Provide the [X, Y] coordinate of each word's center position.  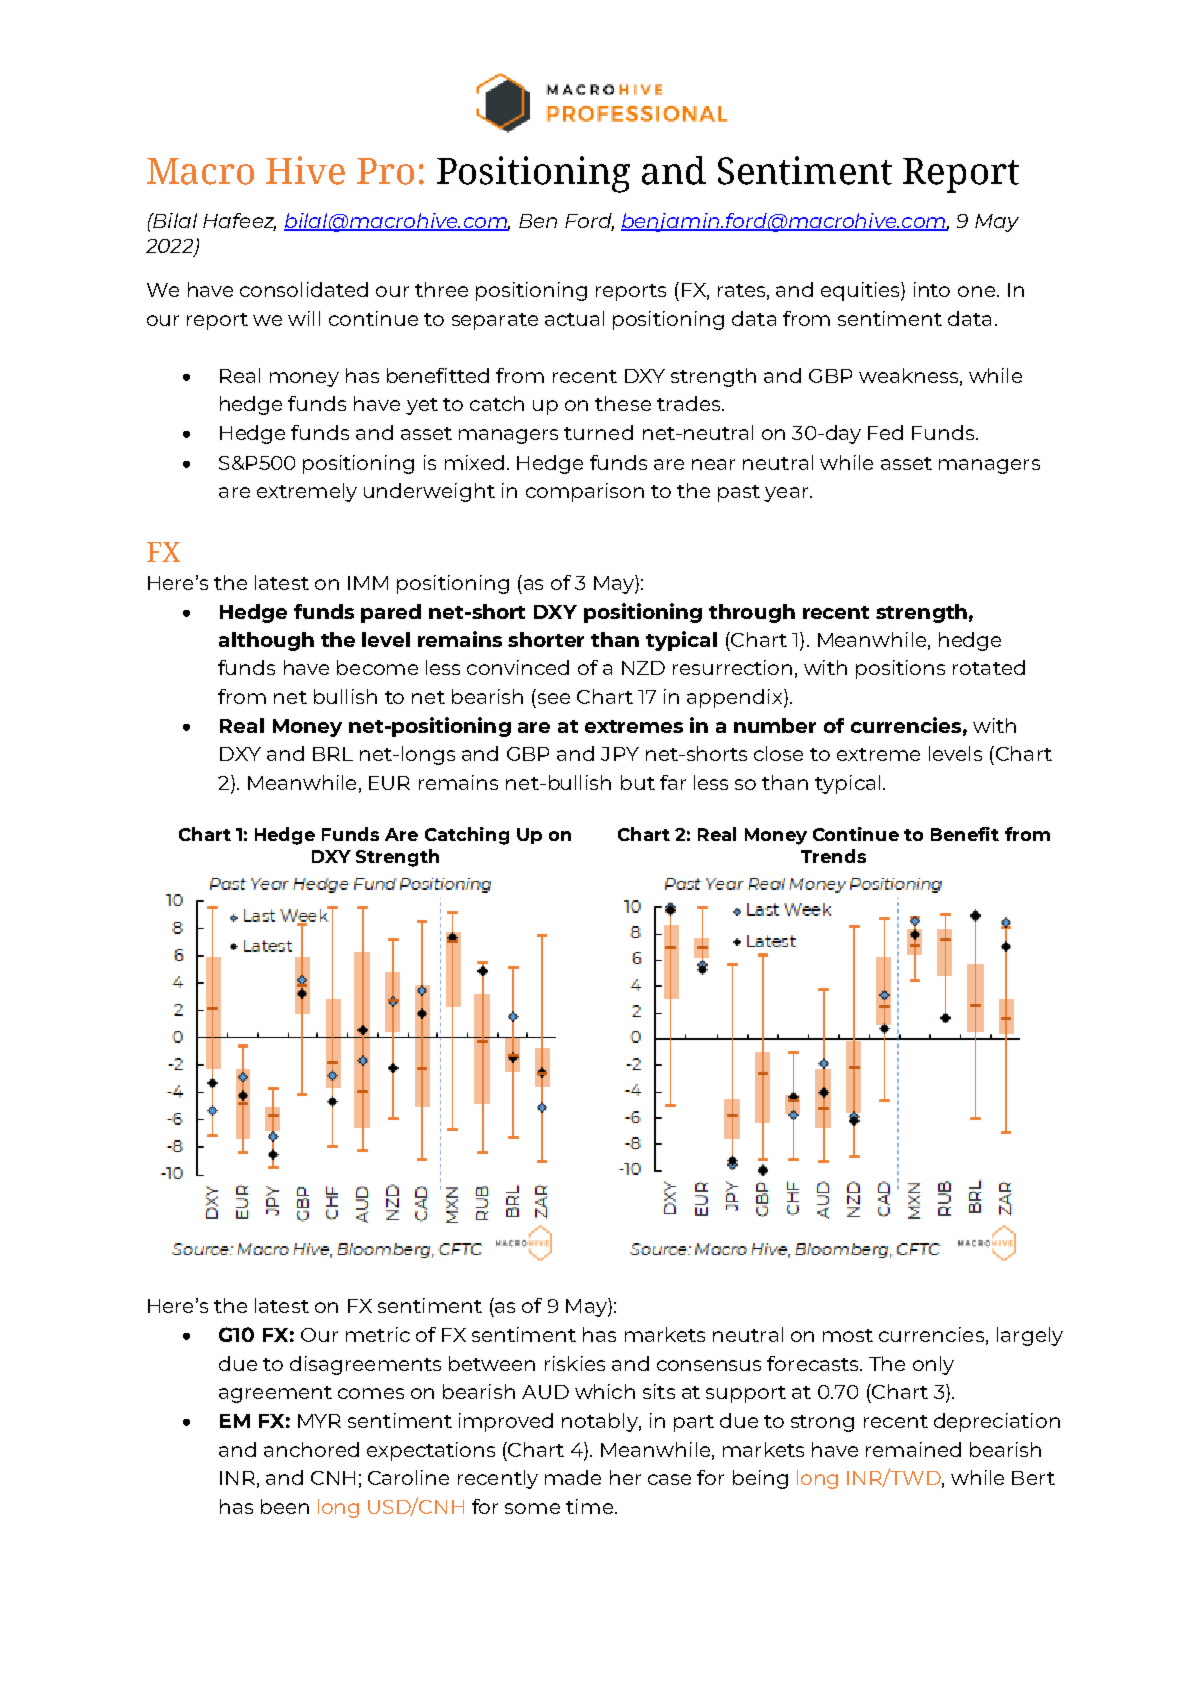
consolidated [304, 289]
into [932, 289]
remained [913, 1449]
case [669, 1479]
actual [574, 318]
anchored [311, 1449]
